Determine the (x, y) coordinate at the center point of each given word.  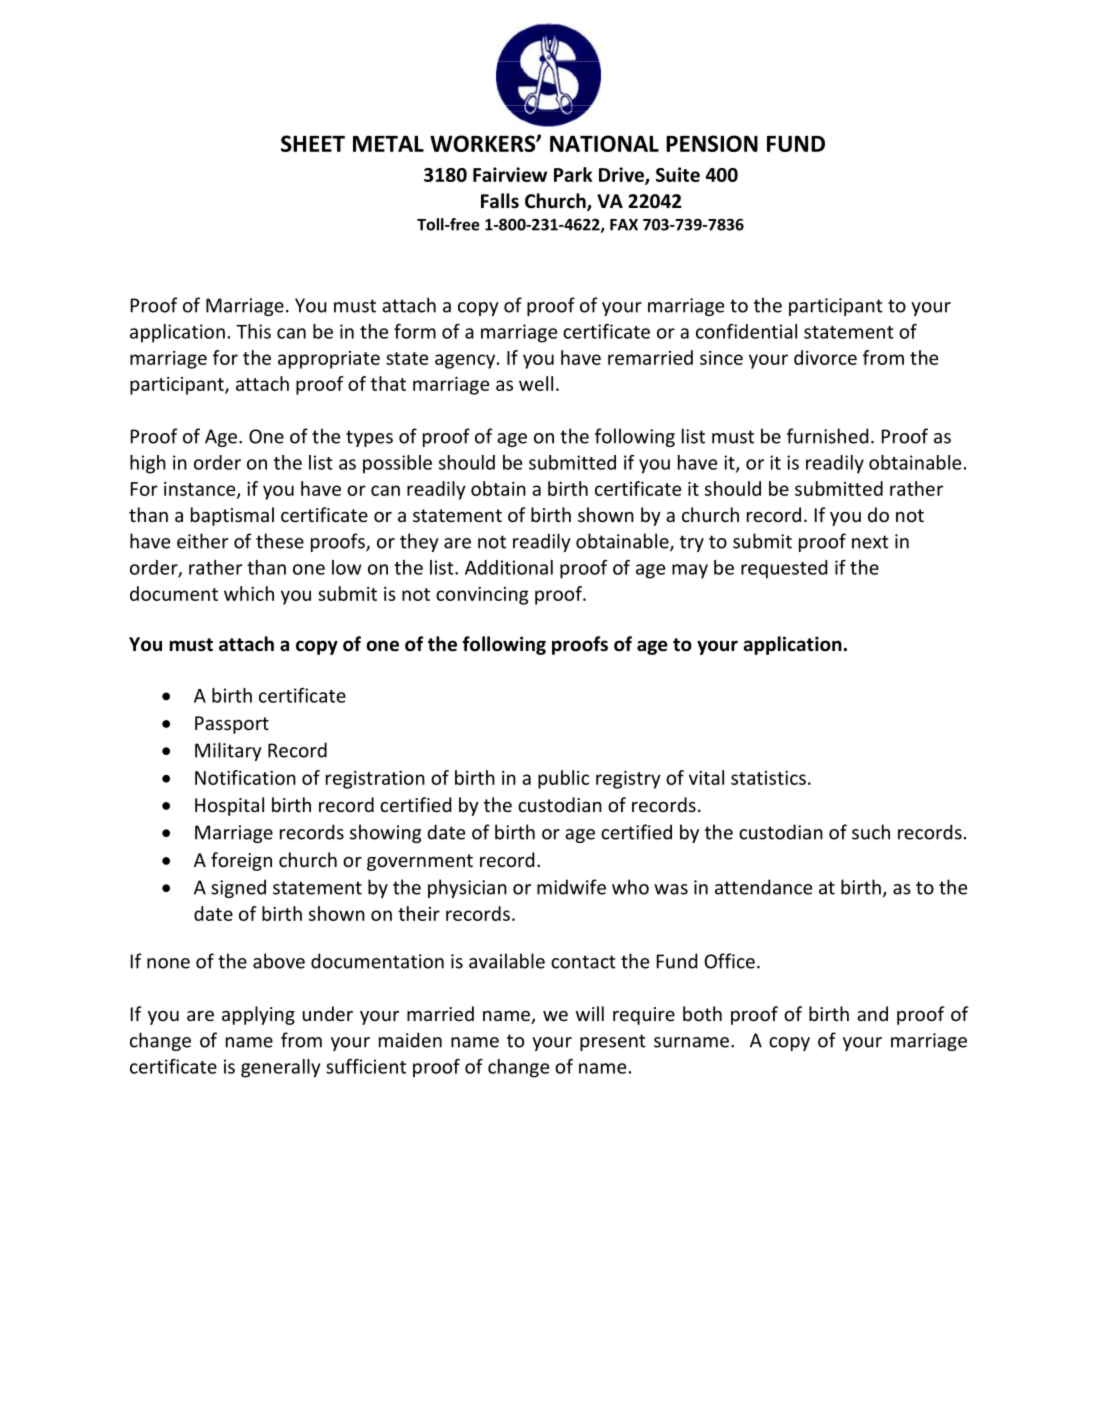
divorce (825, 357)
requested (784, 569)
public (563, 779)
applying (258, 1015)
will (590, 1013)
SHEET (313, 143)
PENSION (712, 143)
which (249, 593)
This (253, 331)
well (536, 383)
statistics (768, 778)
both (702, 1013)
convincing (482, 596)
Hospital (229, 806)
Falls (500, 201)
